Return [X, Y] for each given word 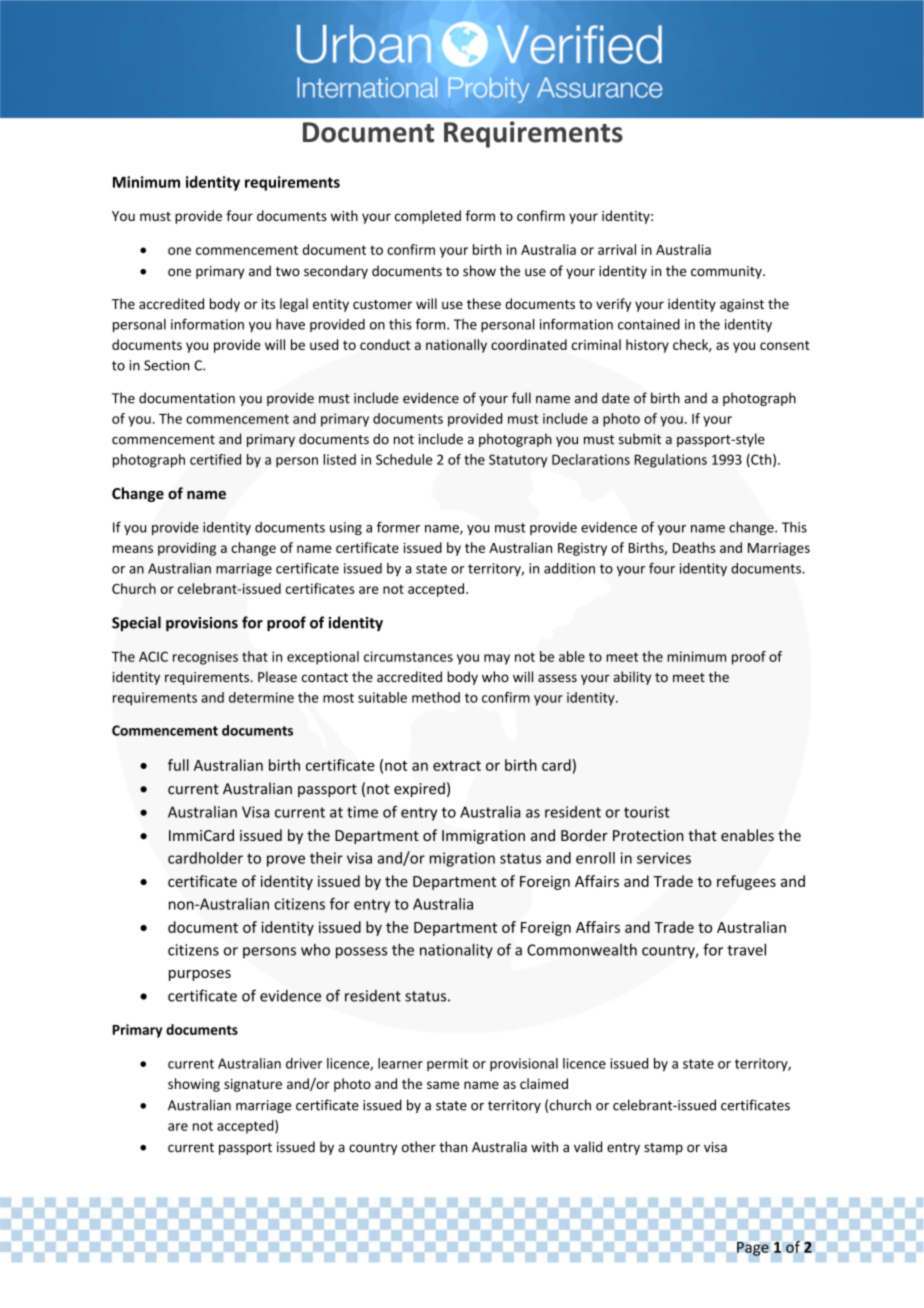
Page [753, 1249]
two [288, 271]
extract [457, 766]
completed [428, 217]
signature [253, 1085]
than [453, 1146]
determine [261, 697]
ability [632, 678]
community [727, 272]
